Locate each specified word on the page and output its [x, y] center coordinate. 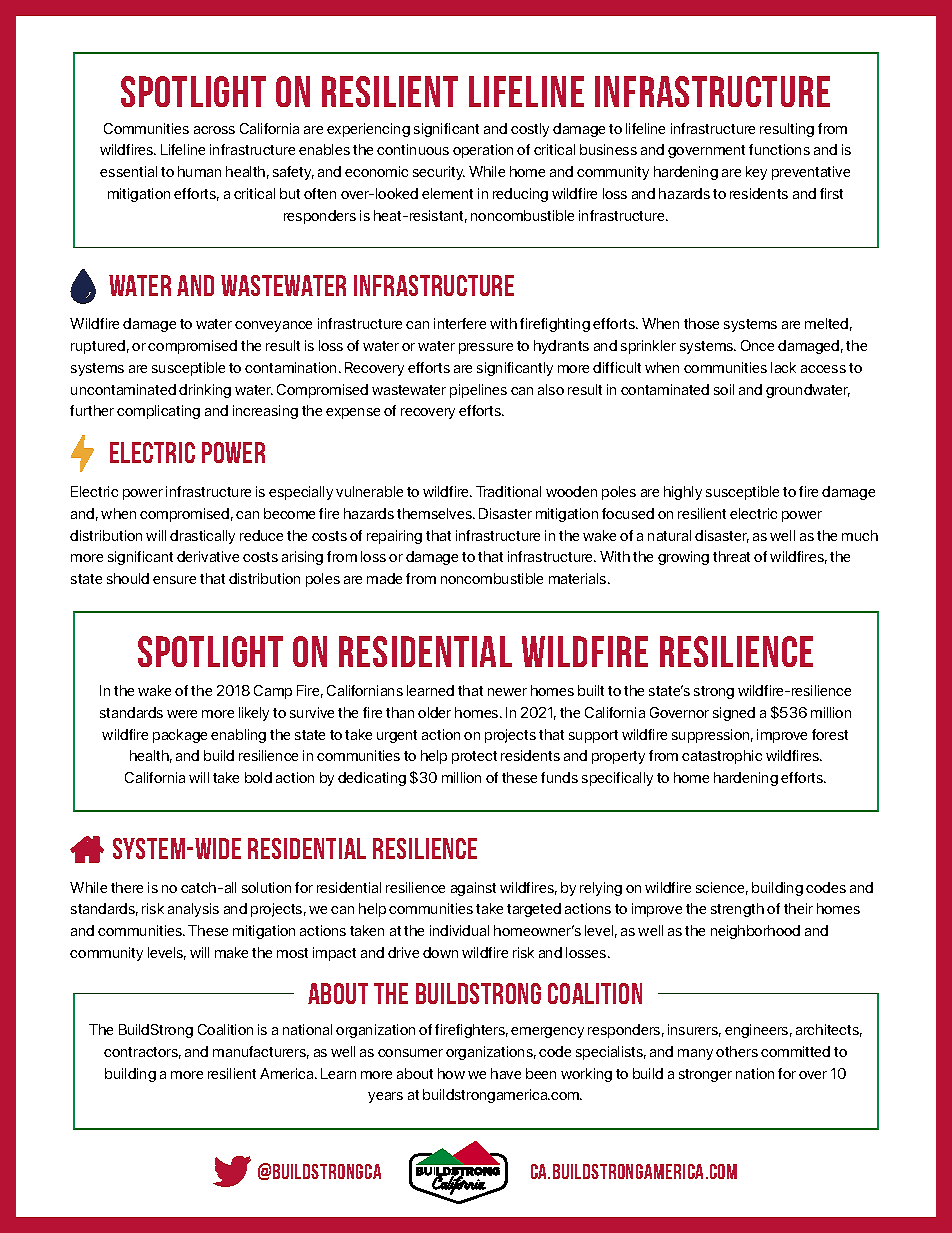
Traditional [508, 491]
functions [779, 149]
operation [483, 151]
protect [474, 757]
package [180, 736]
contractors [142, 1053]
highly [683, 493]
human [199, 171]
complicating [158, 412]
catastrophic [722, 757]
